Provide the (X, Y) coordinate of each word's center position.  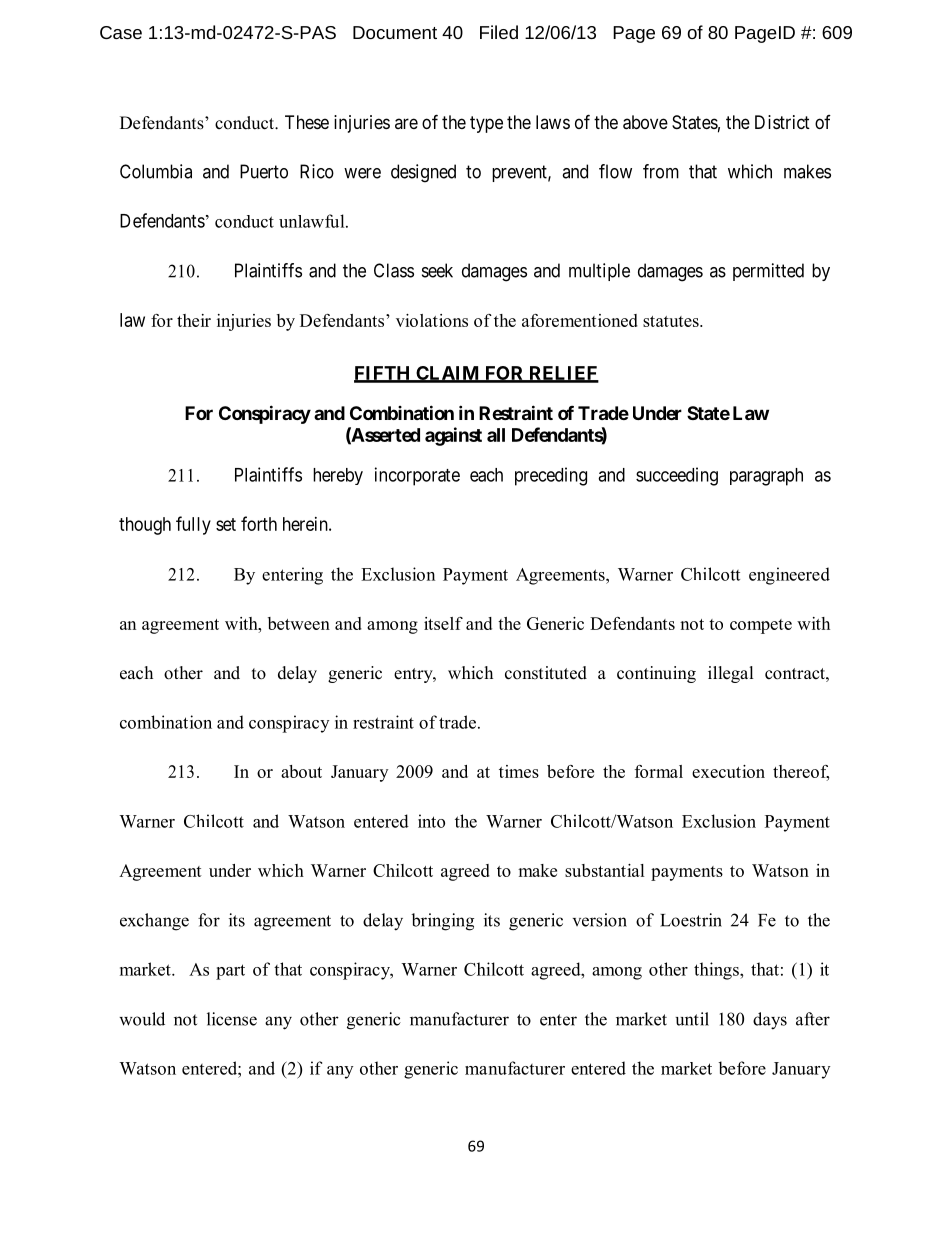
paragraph (766, 477)
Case (121, 32)
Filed (499, 32)
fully (193, 525)
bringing (442, 922)
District (782, 122)
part (230, 972)
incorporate (417, 476)
